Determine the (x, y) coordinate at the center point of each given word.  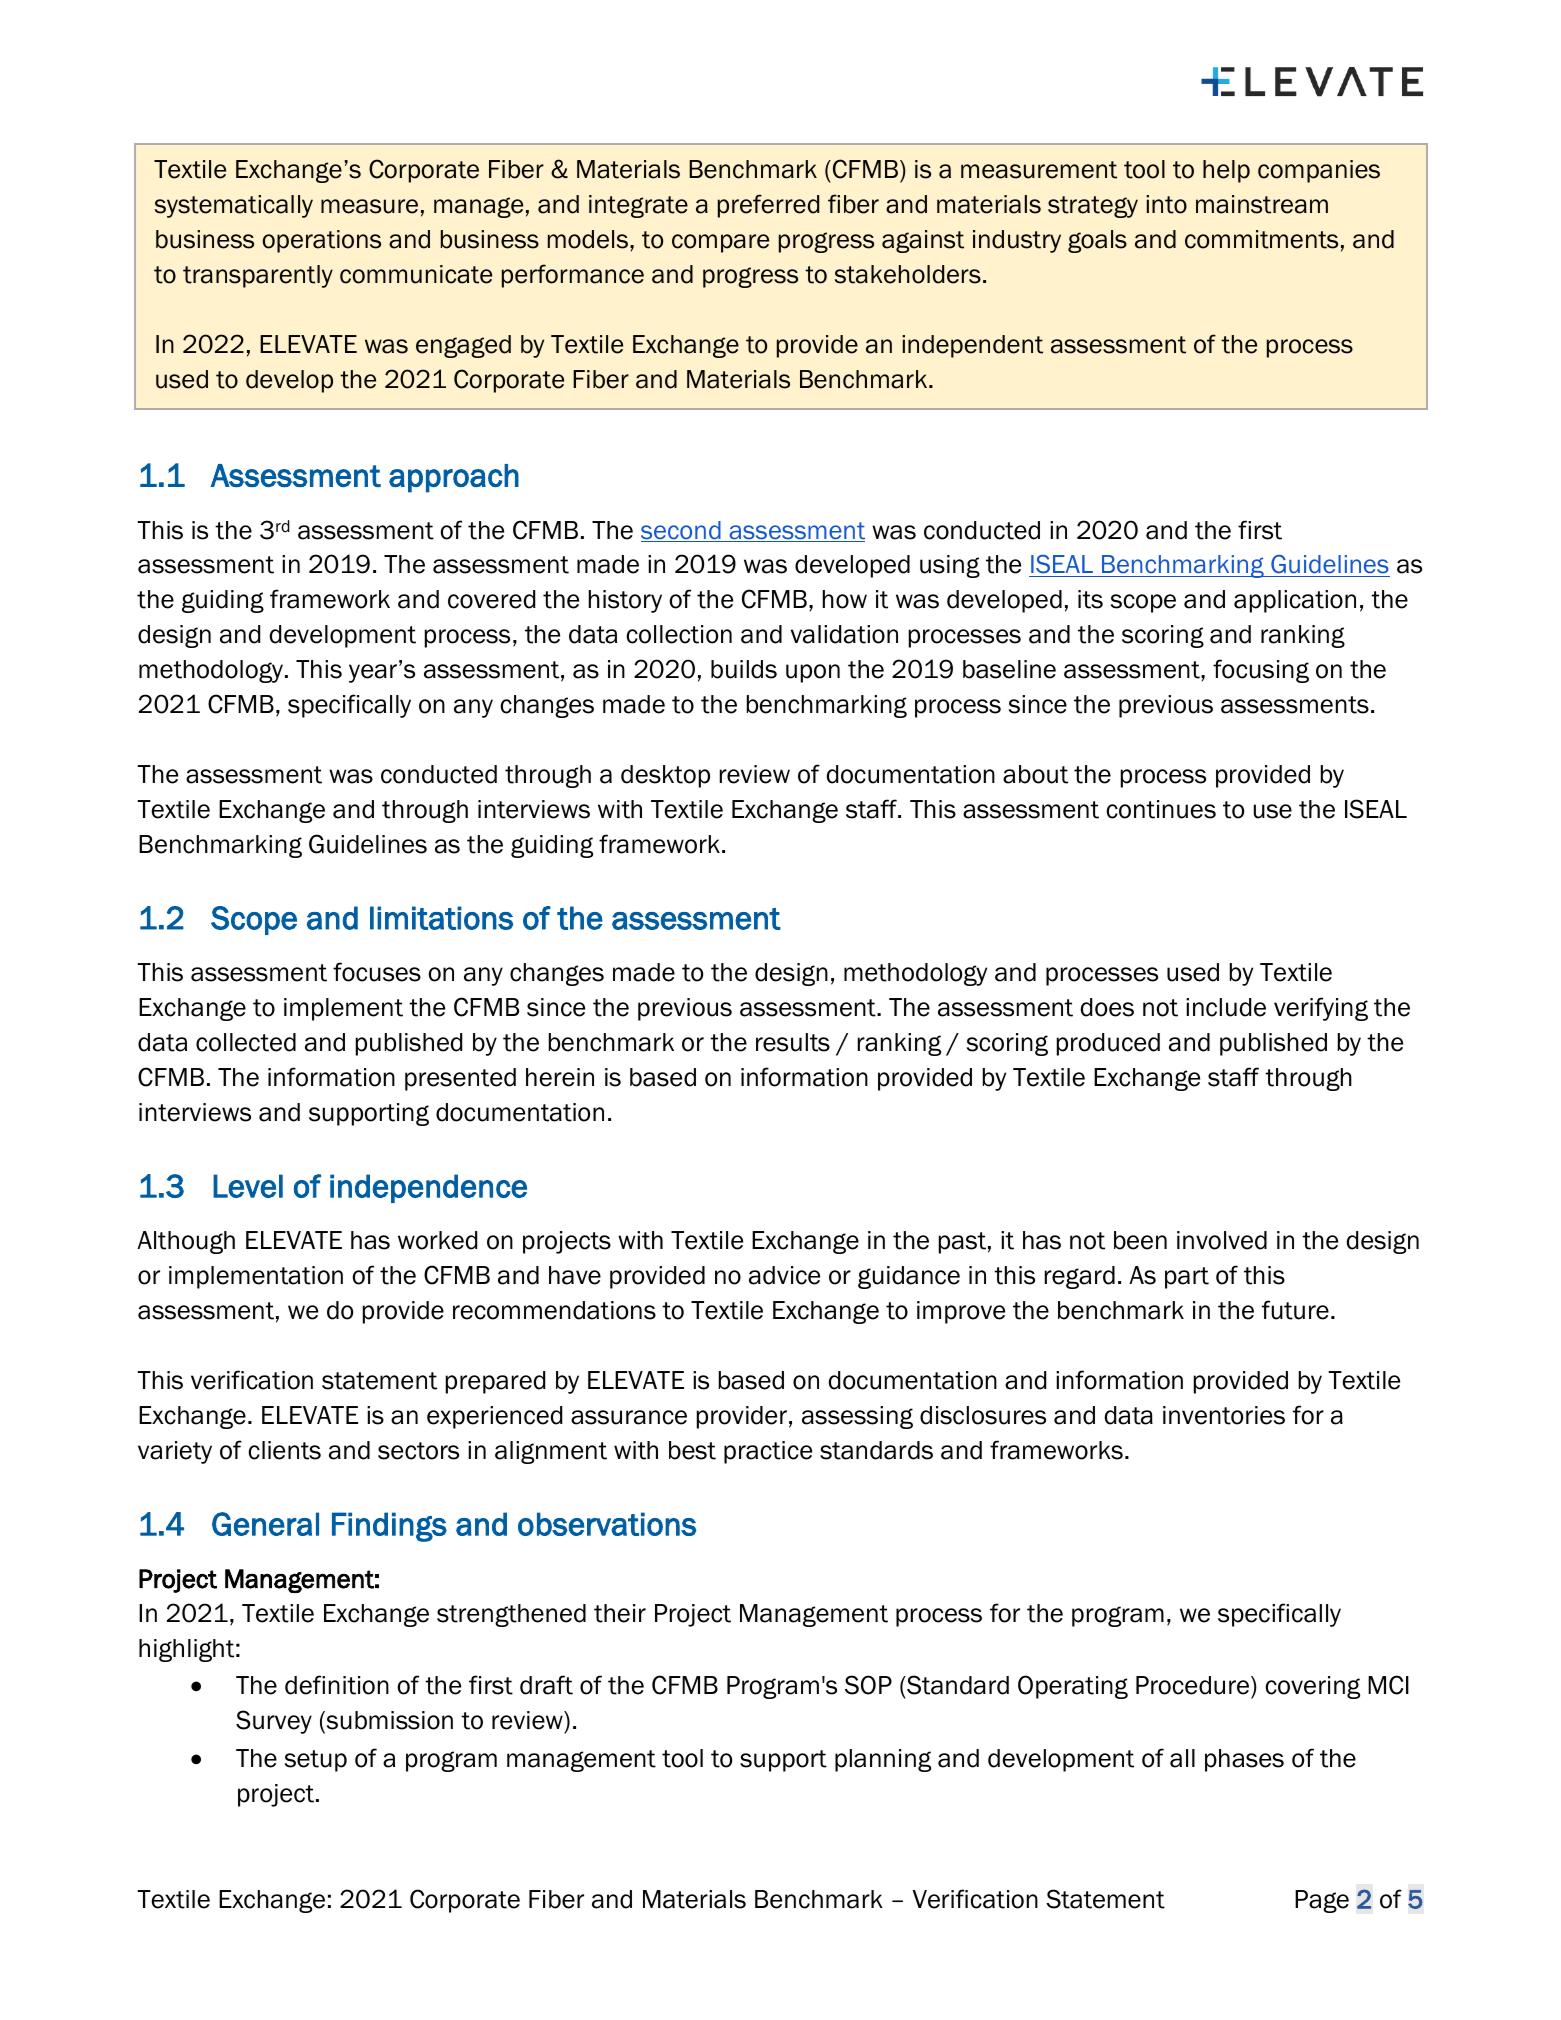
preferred (768, 206)
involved (1222, 1240)
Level (248, 1186)
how (845, 599)
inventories (1224, 1415)
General (265, 1524)
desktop (665, 776)
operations (322, 241)
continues (1161, 809)
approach (454, 478)
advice (784, 1275)
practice (768, 1452)
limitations (441, 918)
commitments (1261, 239)
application (1295, 601)
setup (316, 1761)
